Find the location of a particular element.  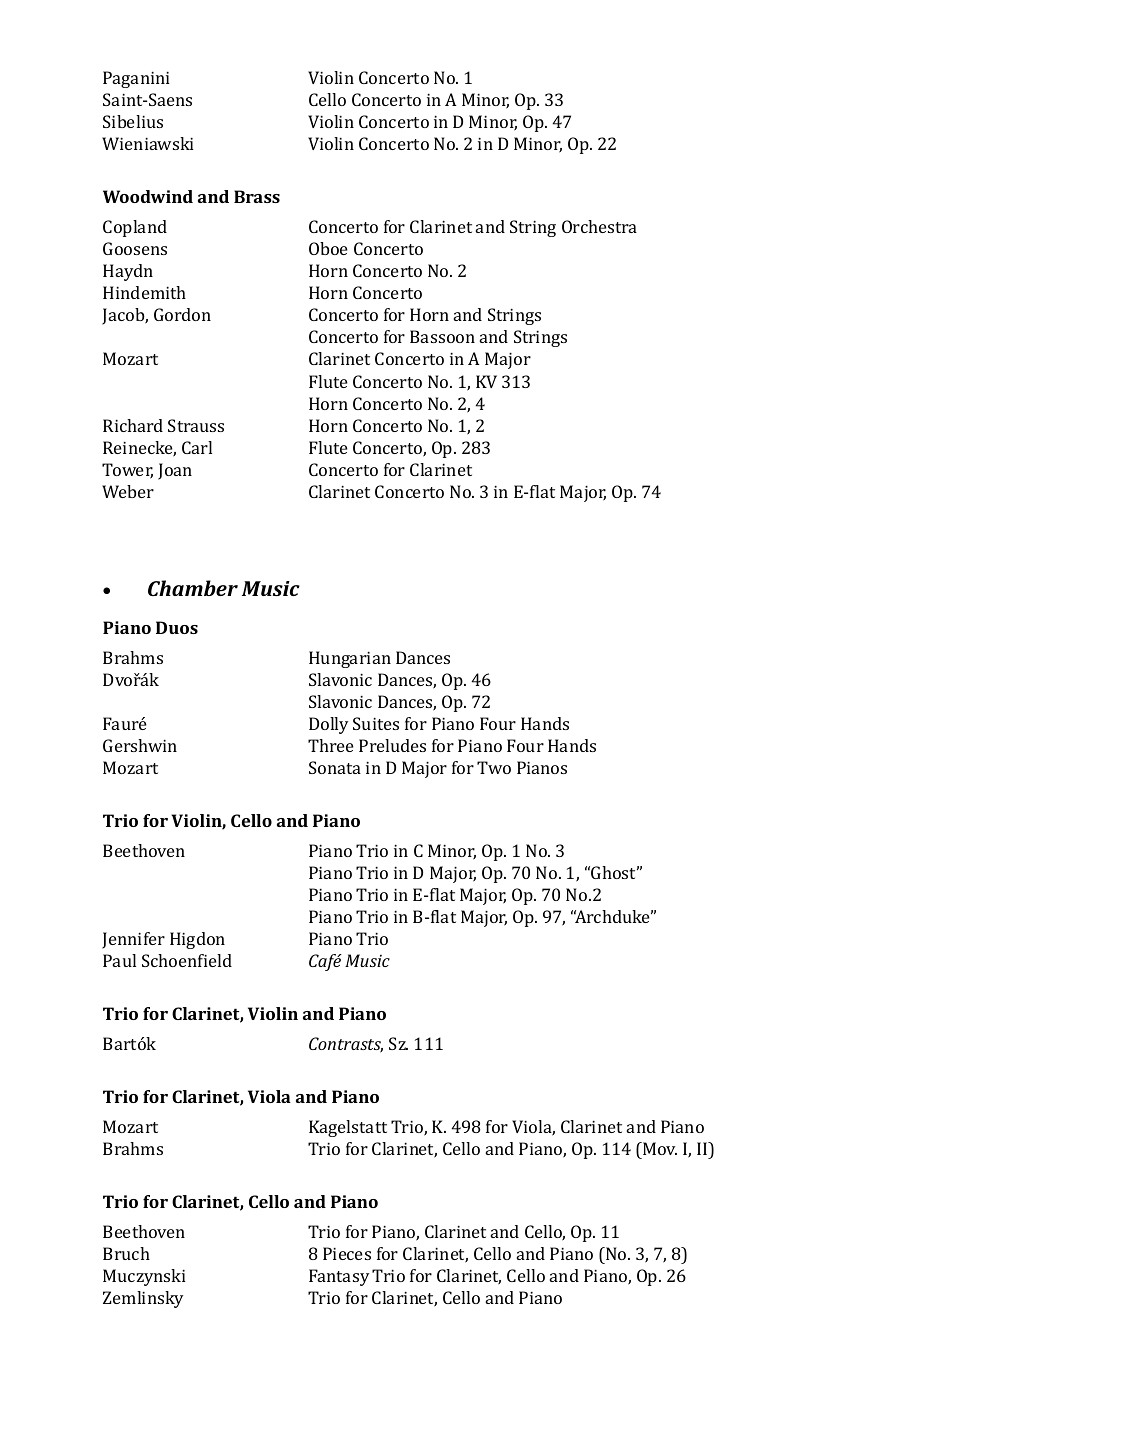

Bassoon is located at coordinates (442, 336).
